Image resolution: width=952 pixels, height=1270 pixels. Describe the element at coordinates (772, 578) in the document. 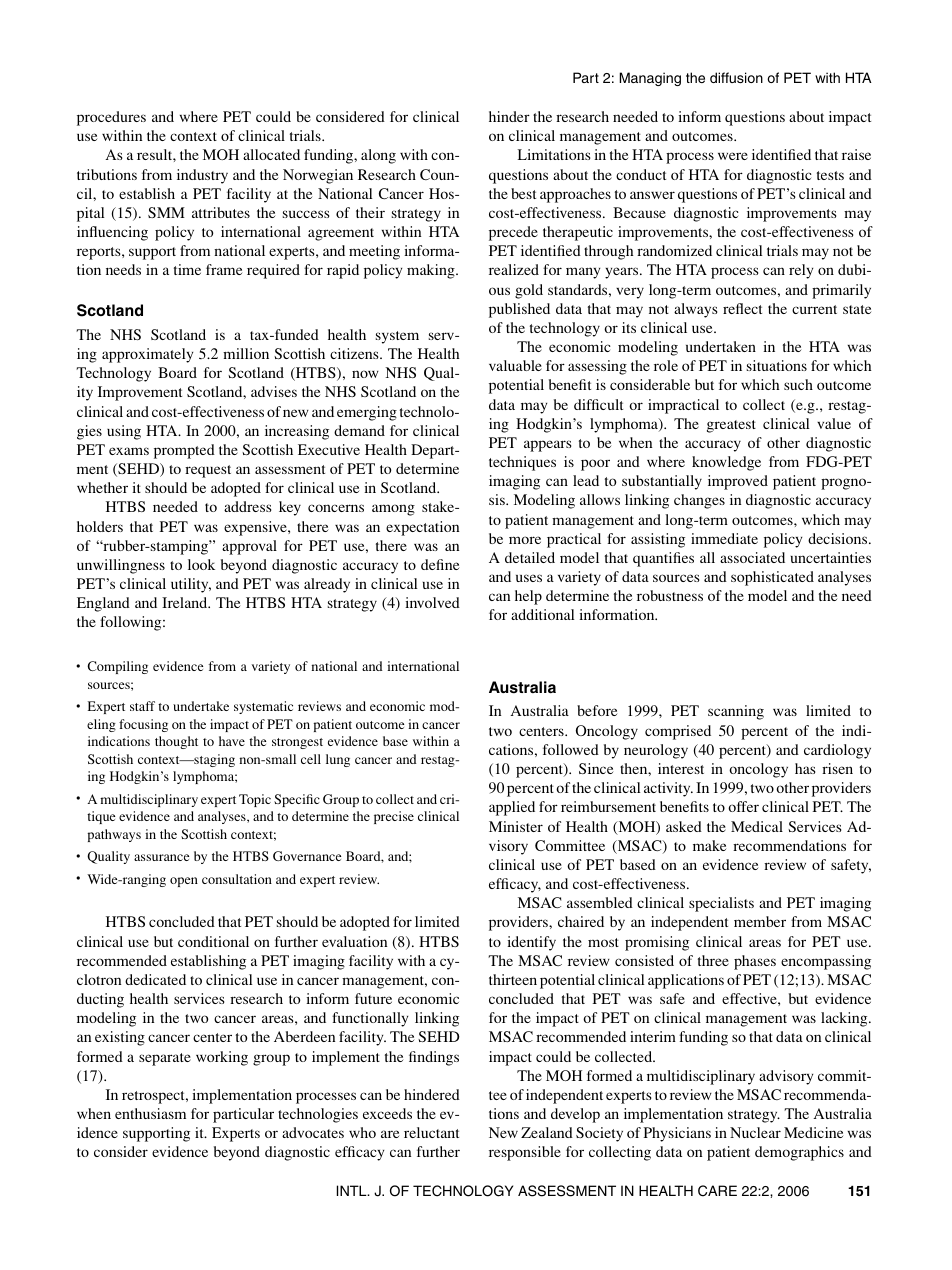

I see `sophisticated` at that location.
